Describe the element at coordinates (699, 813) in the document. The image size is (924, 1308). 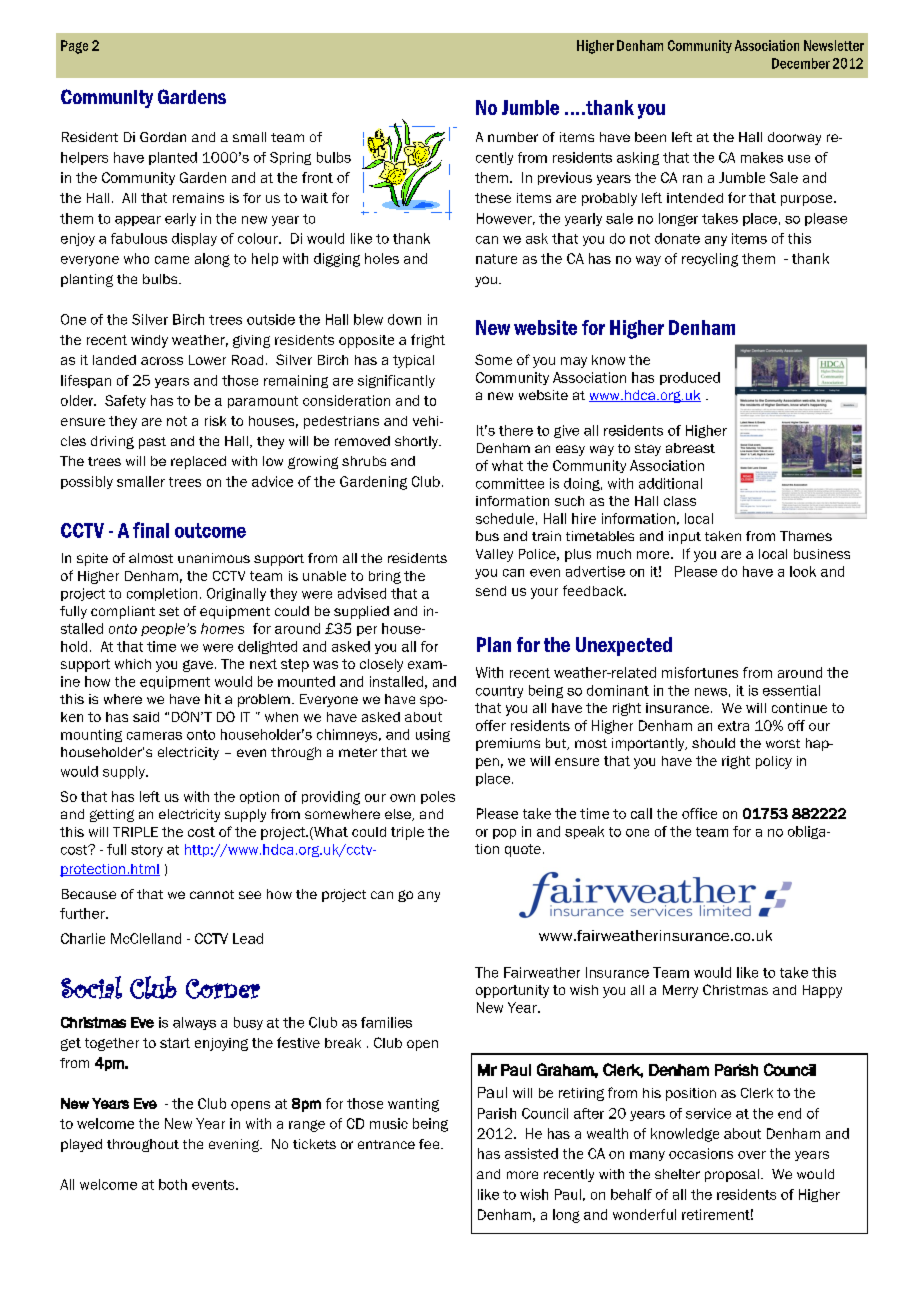
I see `office` at that location.
